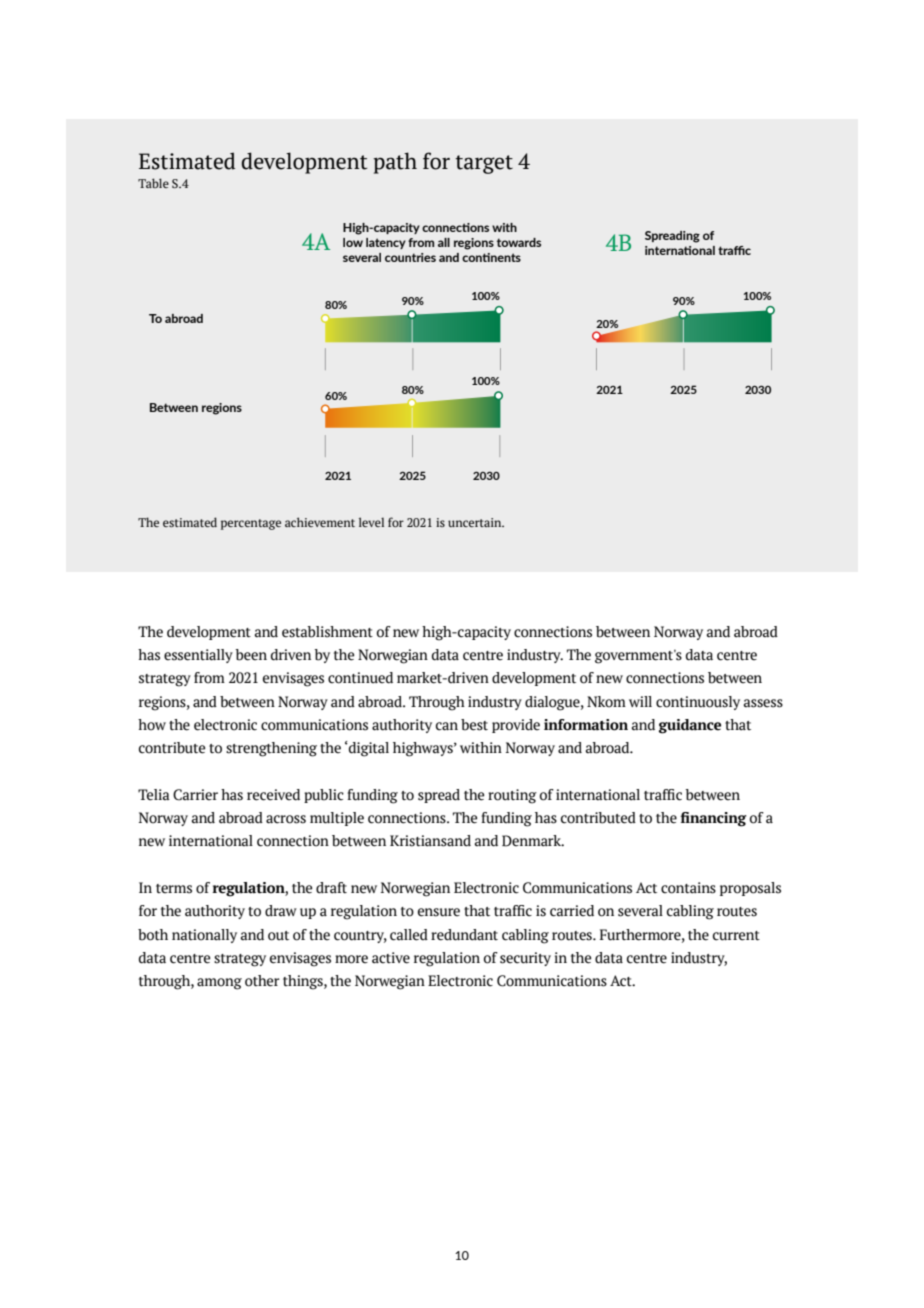 The width and height of the page is (924, 1308). Describe the element at coordinates (198, 656) in the page. I see `essentially` at that location.
